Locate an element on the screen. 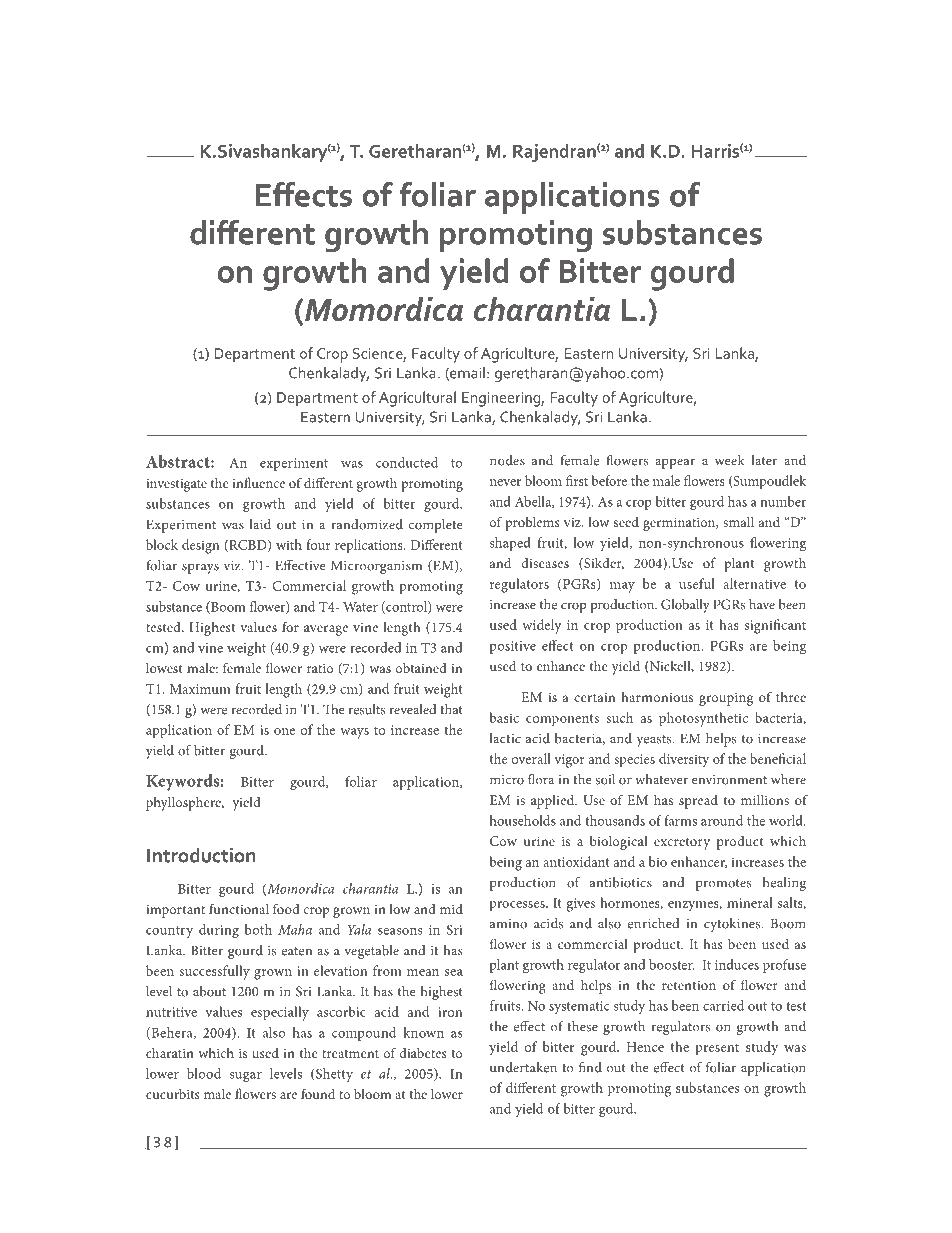 The width and height of the screenshot is (952, 1233). sugar is located at coordinates (246, 1077).
